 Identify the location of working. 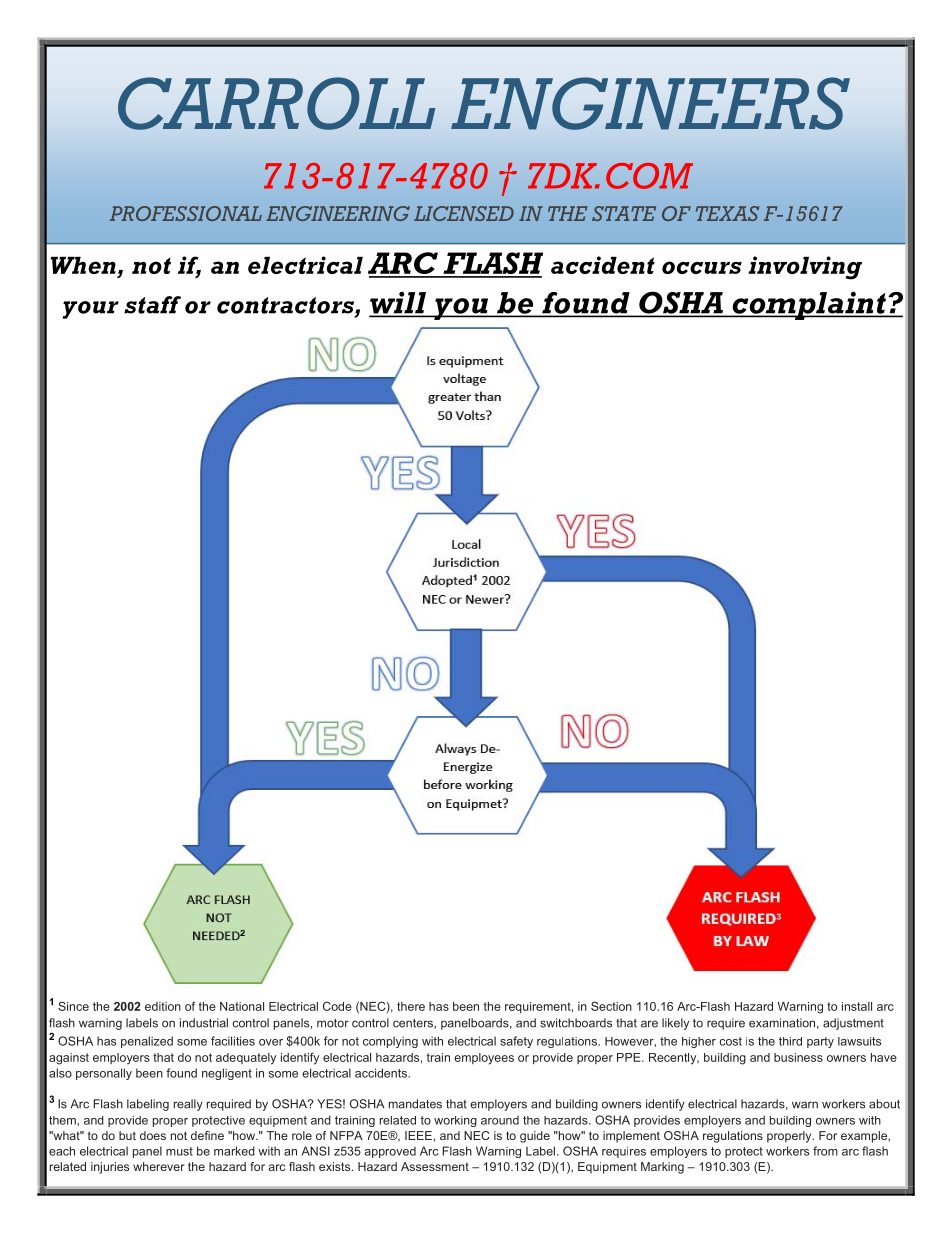
(455, 1121).
